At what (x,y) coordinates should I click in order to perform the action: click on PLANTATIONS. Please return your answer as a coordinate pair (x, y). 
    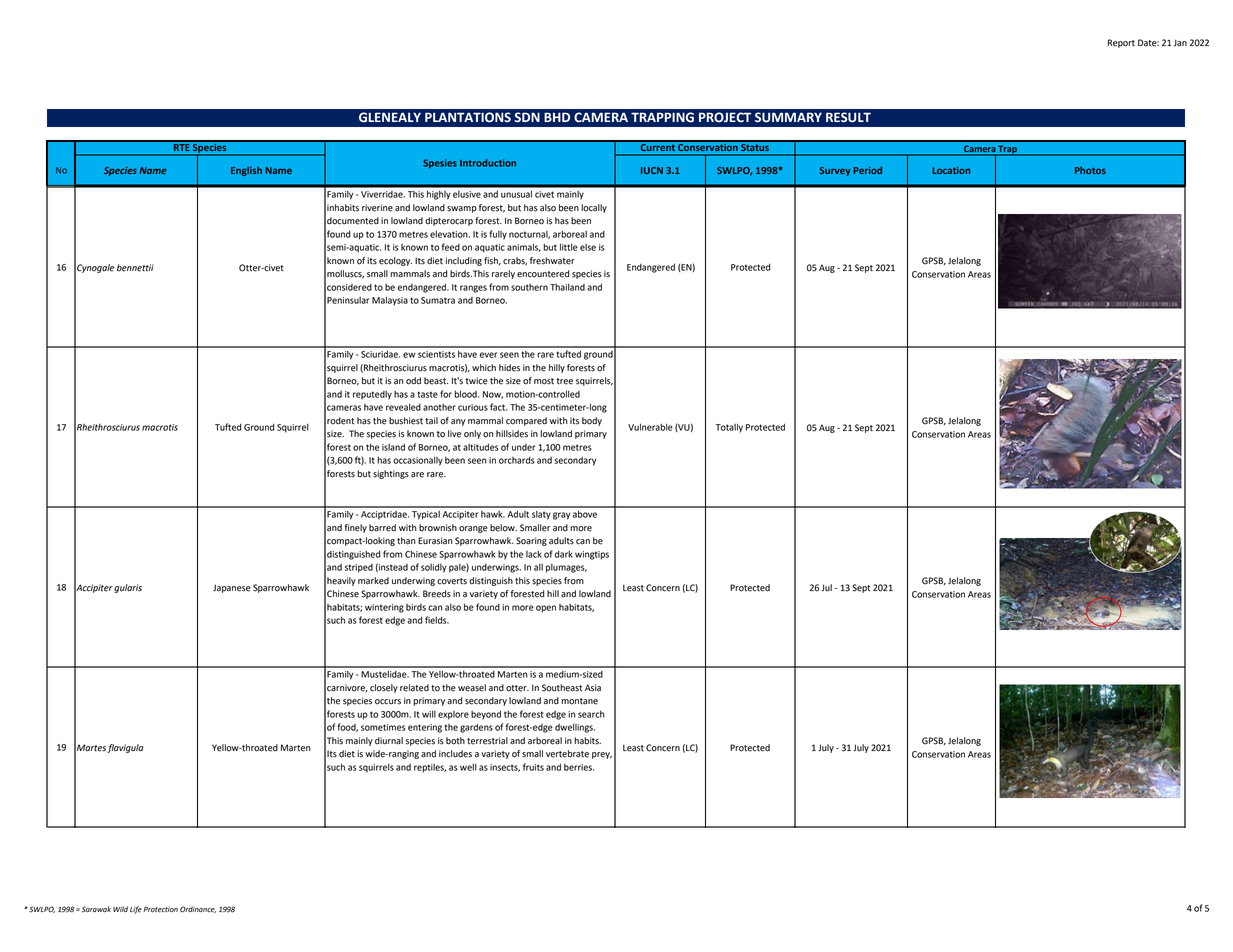
    Looking at the image, I should click on (468, 117).
